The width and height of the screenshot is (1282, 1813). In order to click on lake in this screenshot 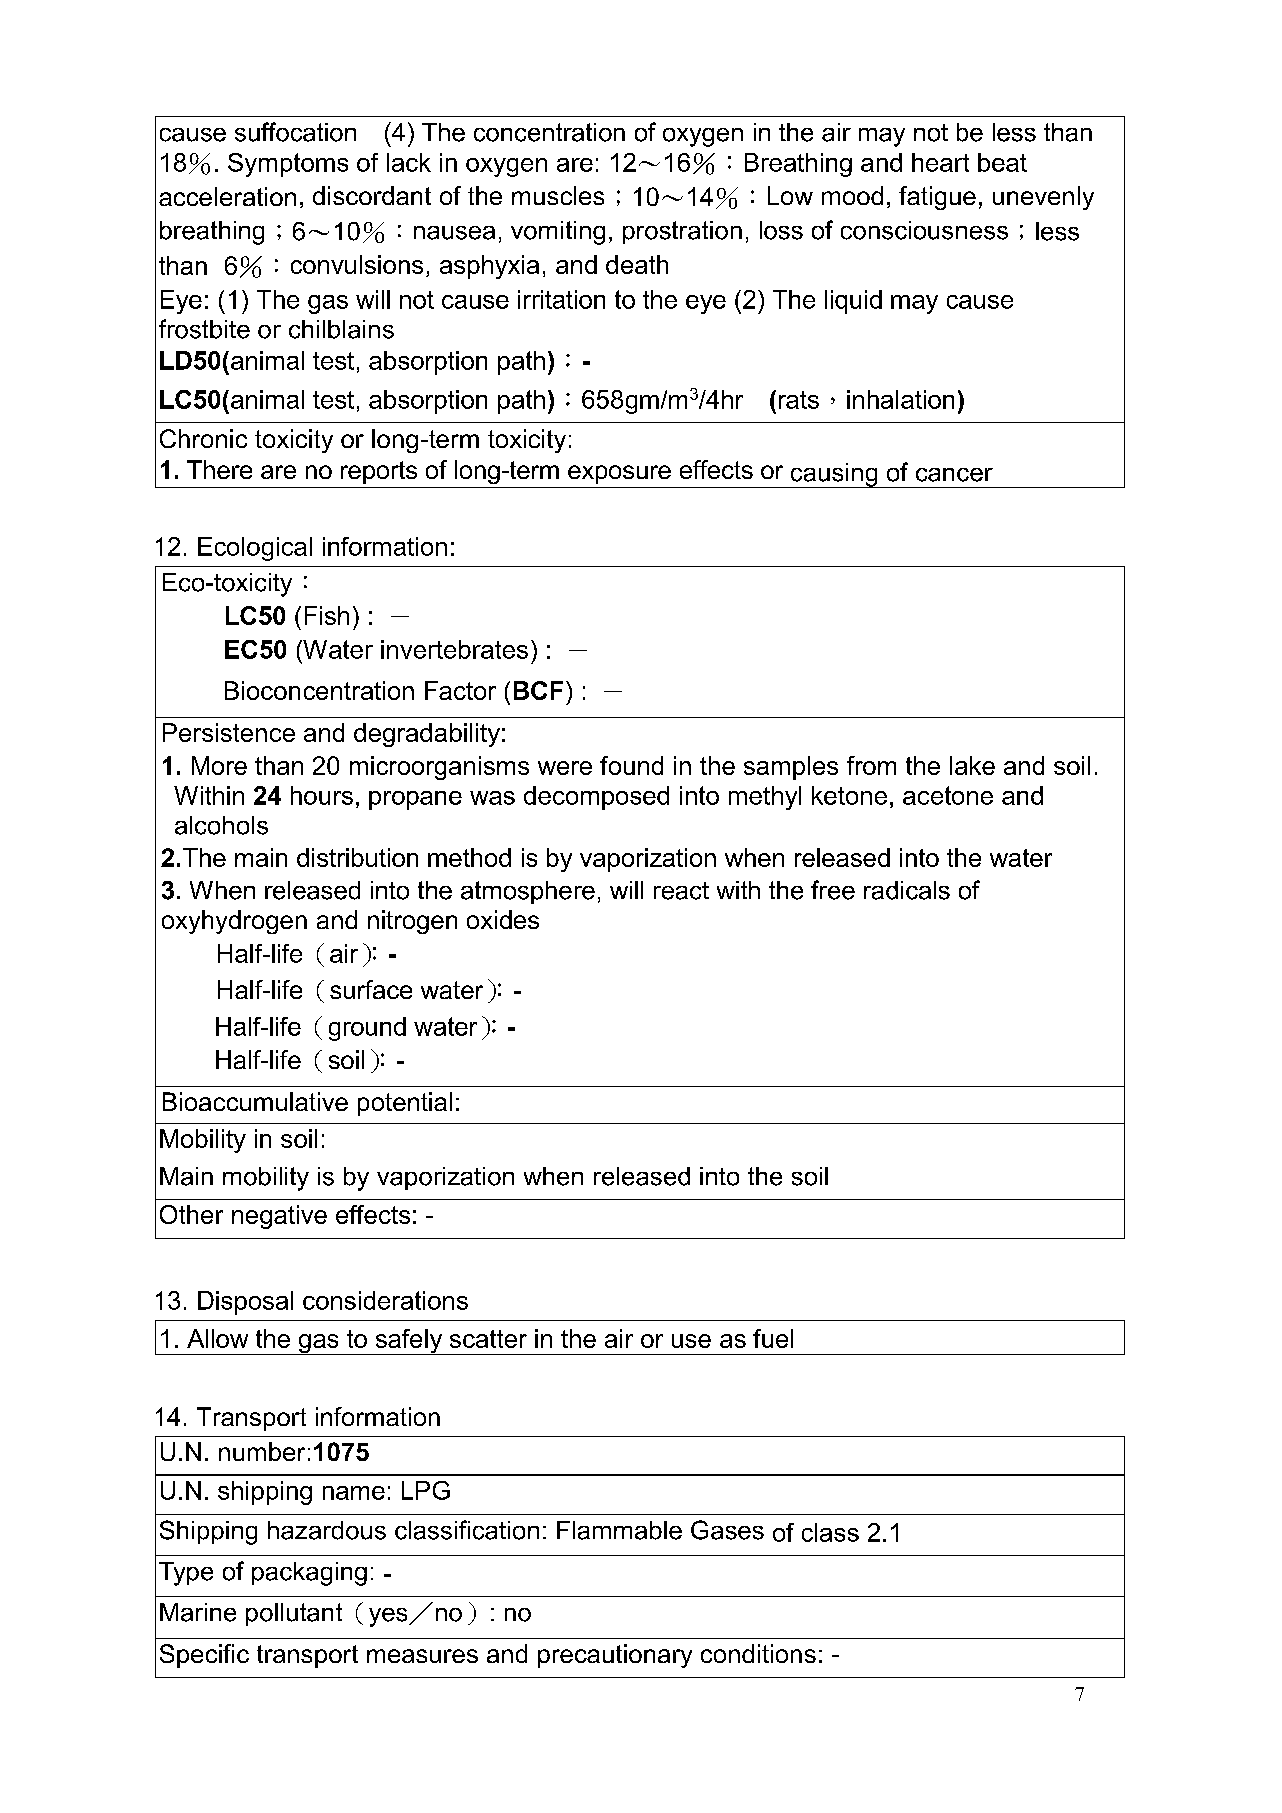, I will do `click(972, 765)`.
